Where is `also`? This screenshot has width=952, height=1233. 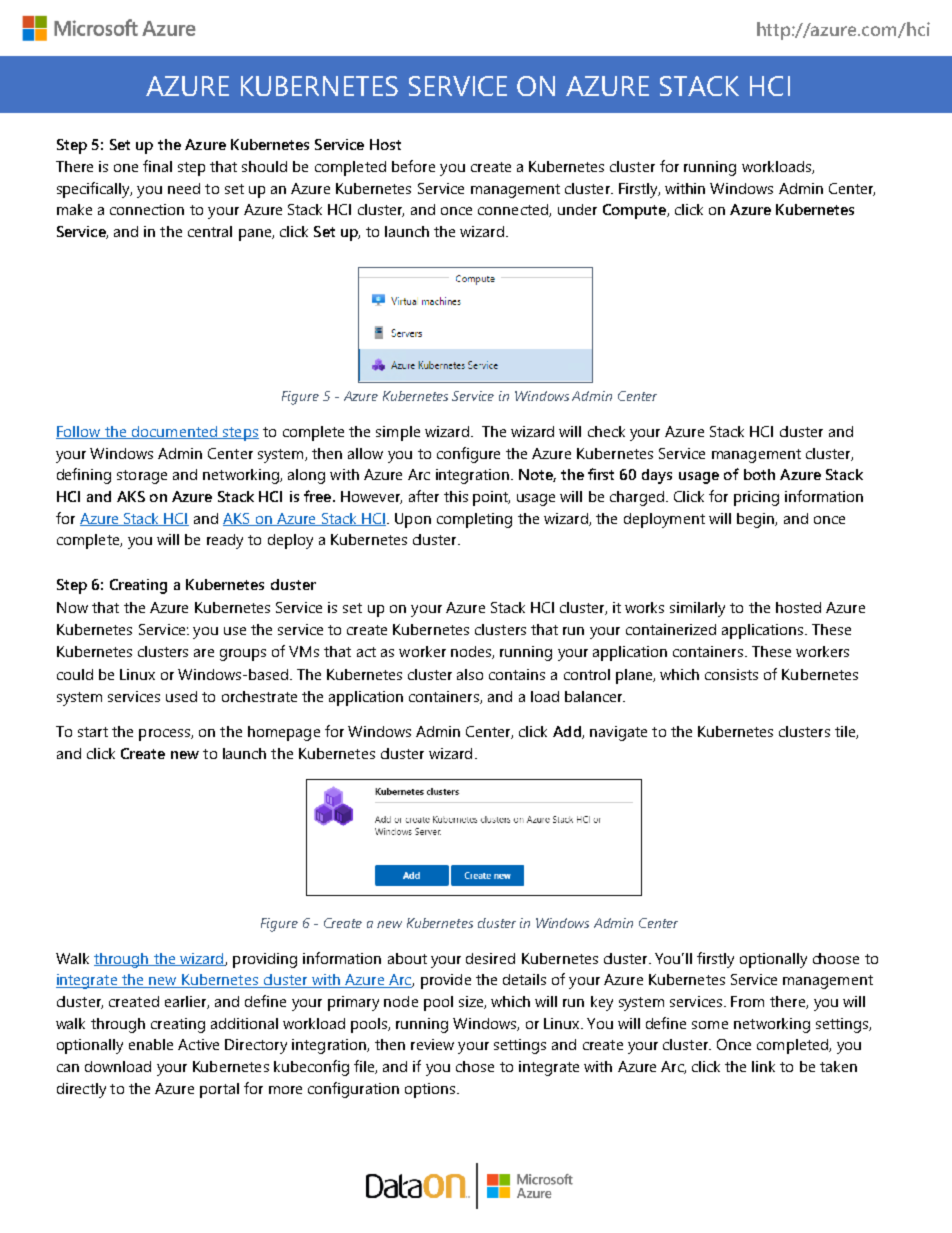
also is located at coordinates (470, 674).
